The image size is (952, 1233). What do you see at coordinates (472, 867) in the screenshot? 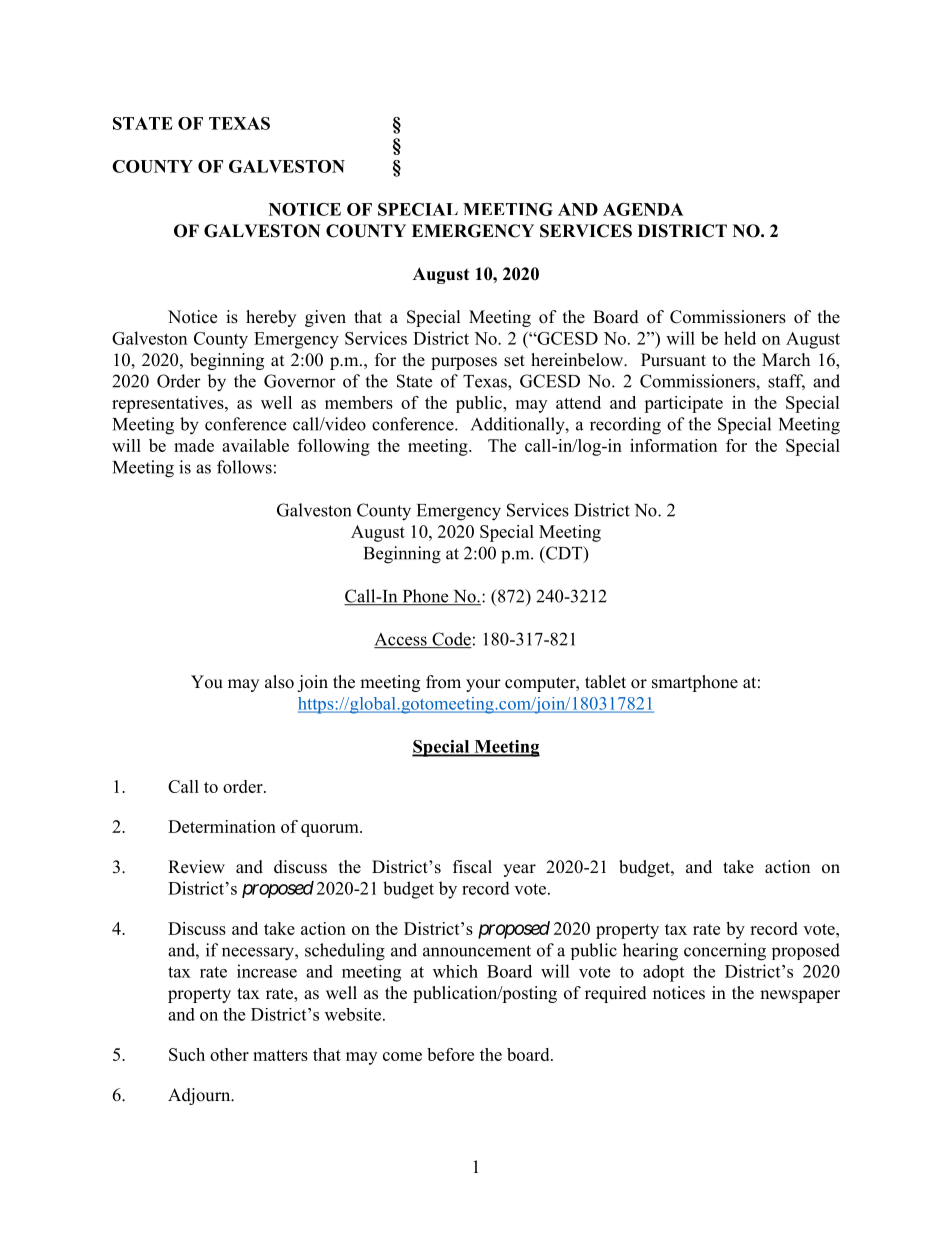
I see `fiscal` at bounding box center [472, 867].
